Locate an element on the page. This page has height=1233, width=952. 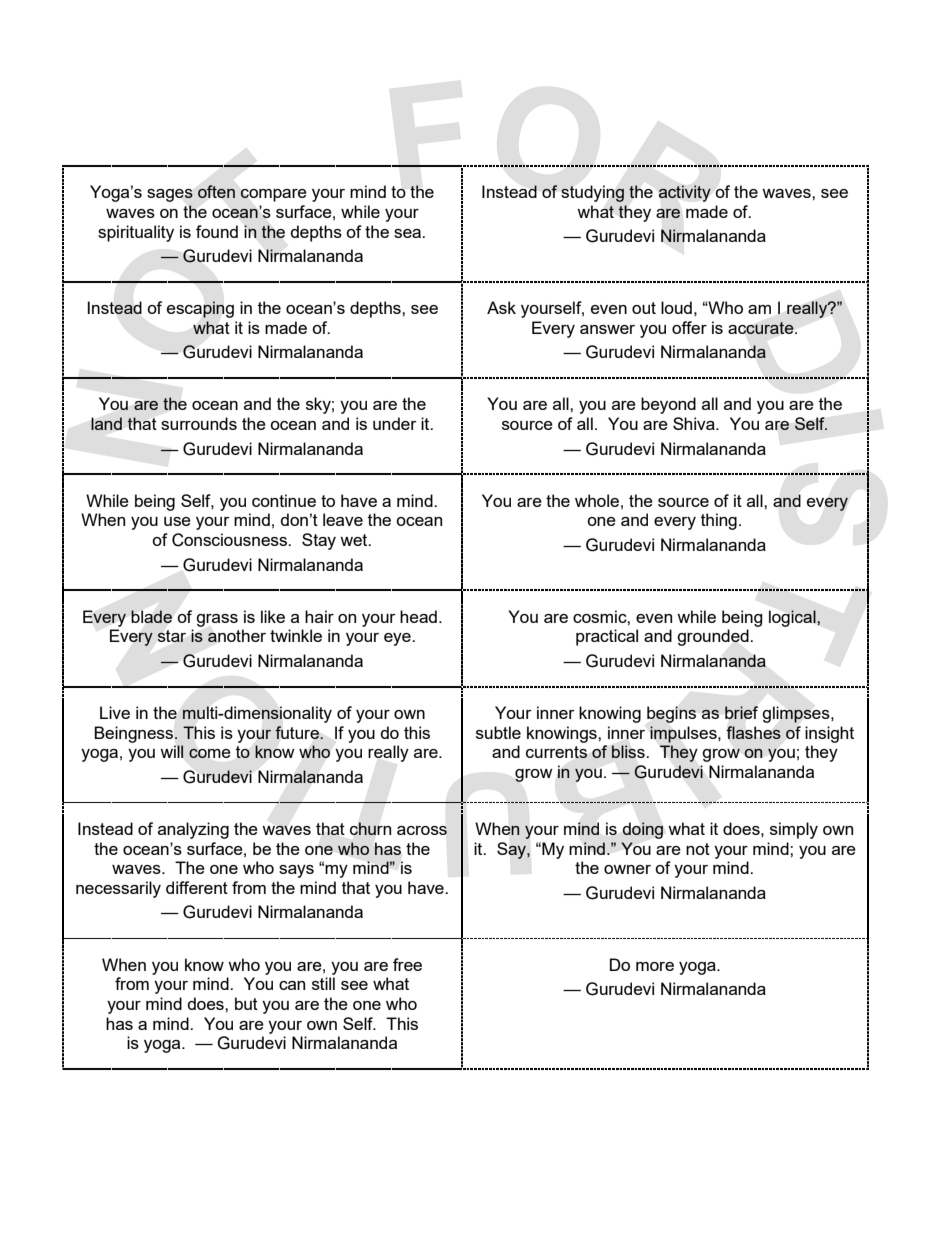
logical is located at coordinates (793, 618).
